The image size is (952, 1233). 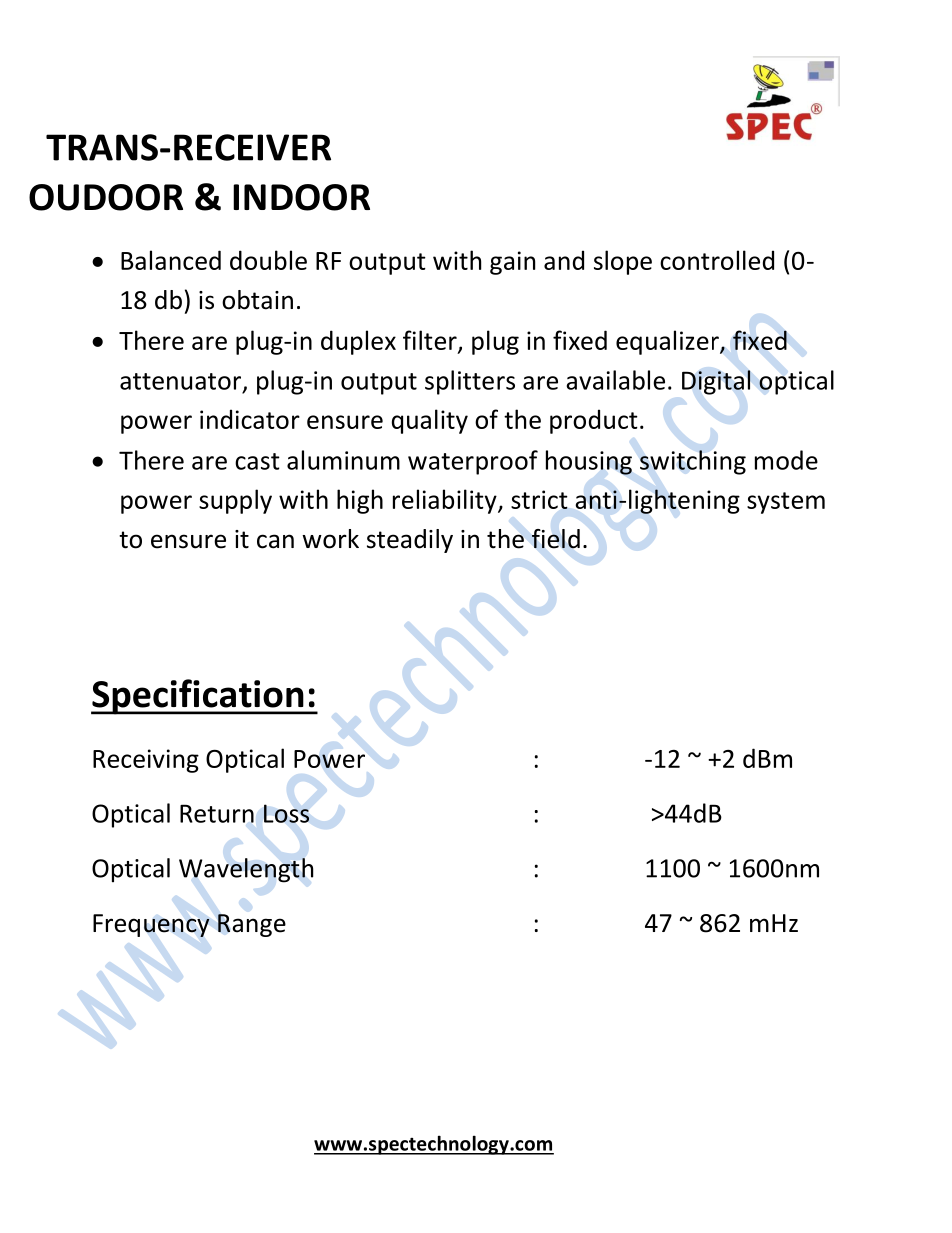 I want to click on Range, so click(x=252, y=925).
